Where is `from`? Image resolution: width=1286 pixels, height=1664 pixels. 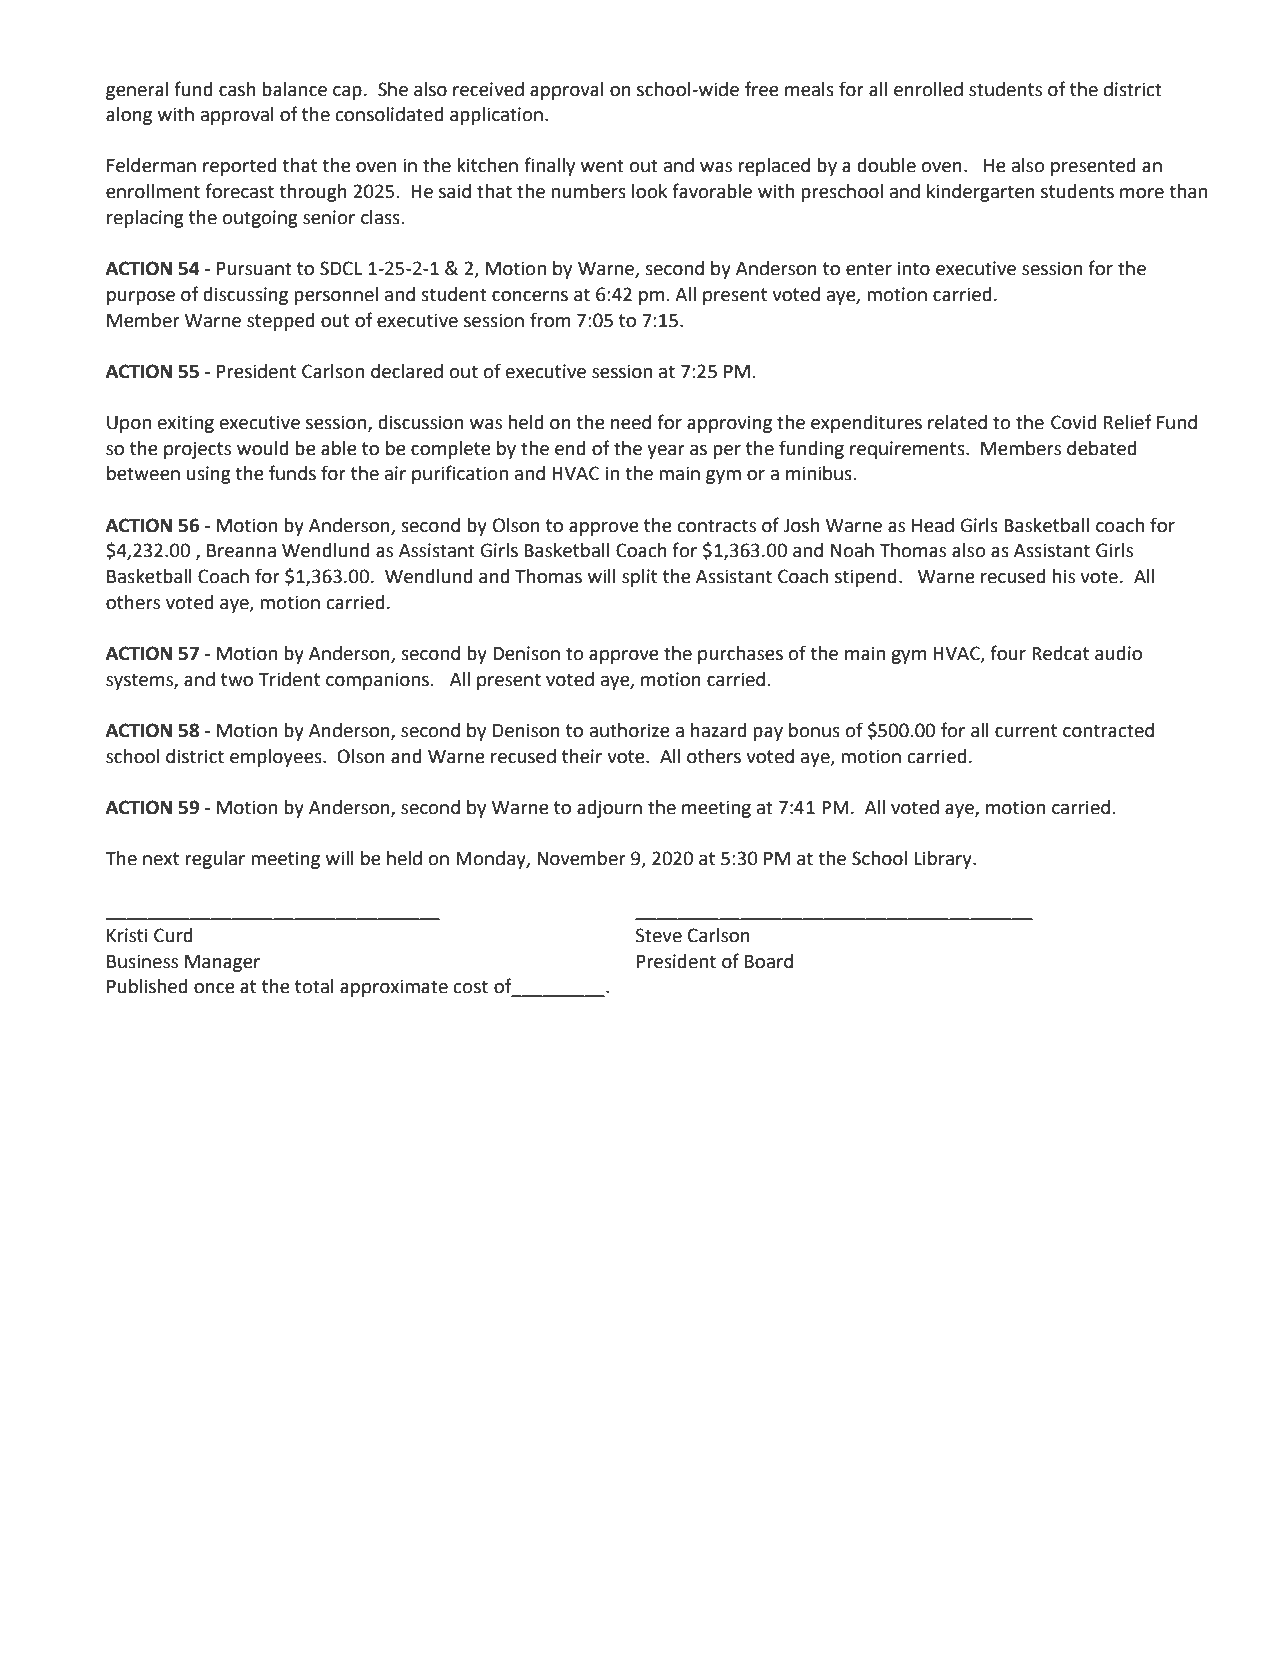
from is located at coordinates (550, 320).
